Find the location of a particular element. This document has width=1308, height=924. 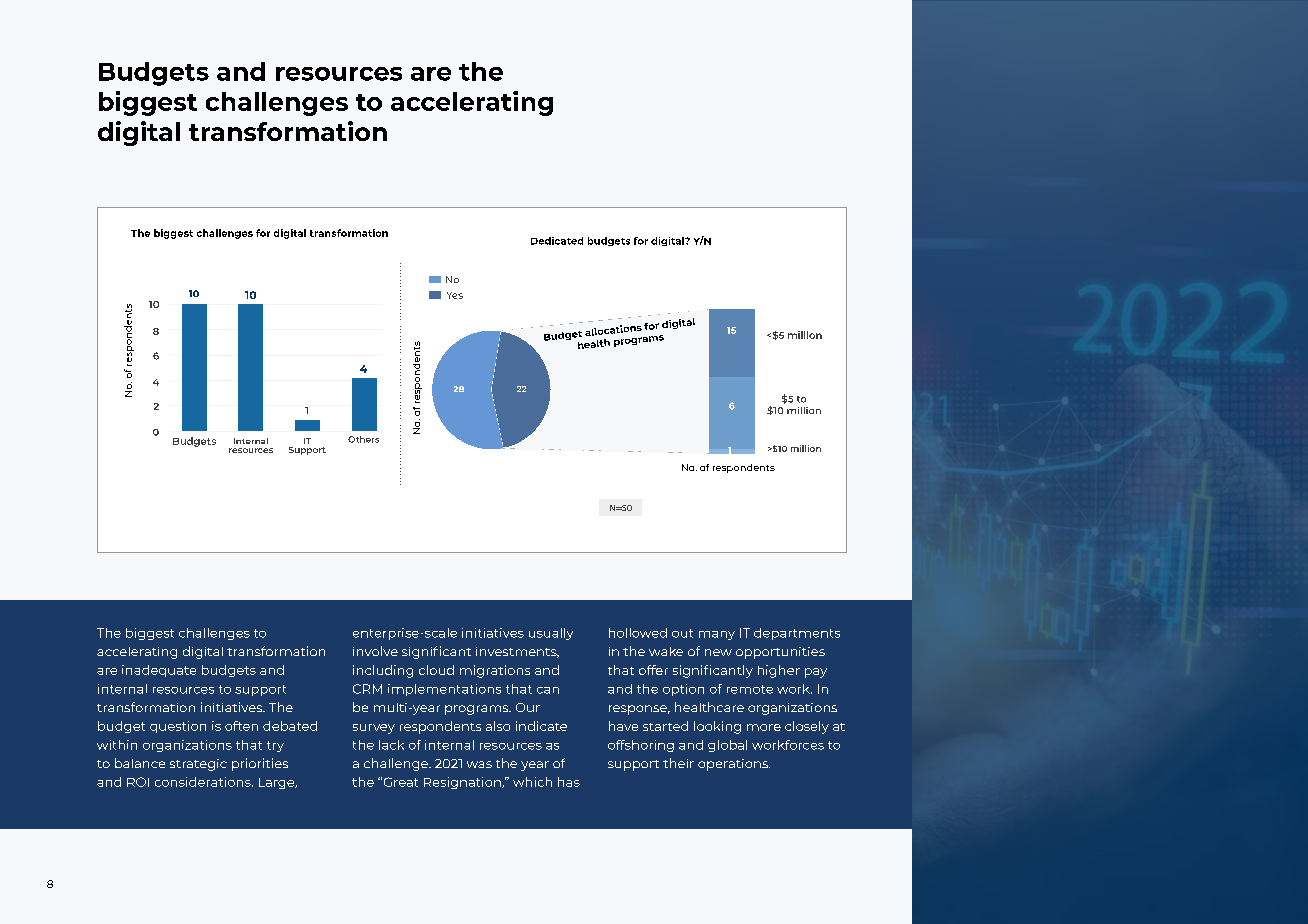

Yes is located at coordinates (455, 295).
